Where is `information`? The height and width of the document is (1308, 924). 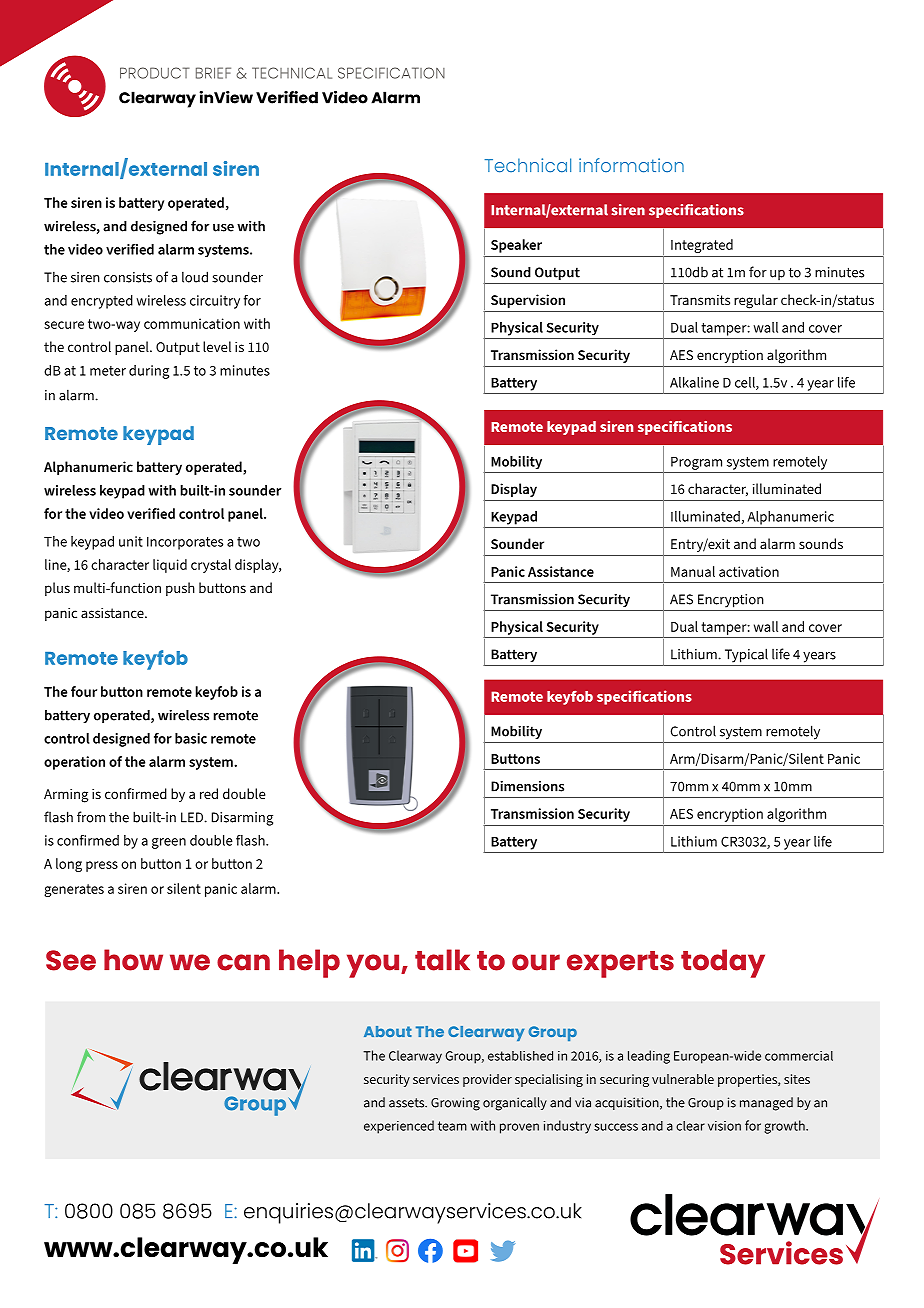 information is located at coordinates (631, 165).
